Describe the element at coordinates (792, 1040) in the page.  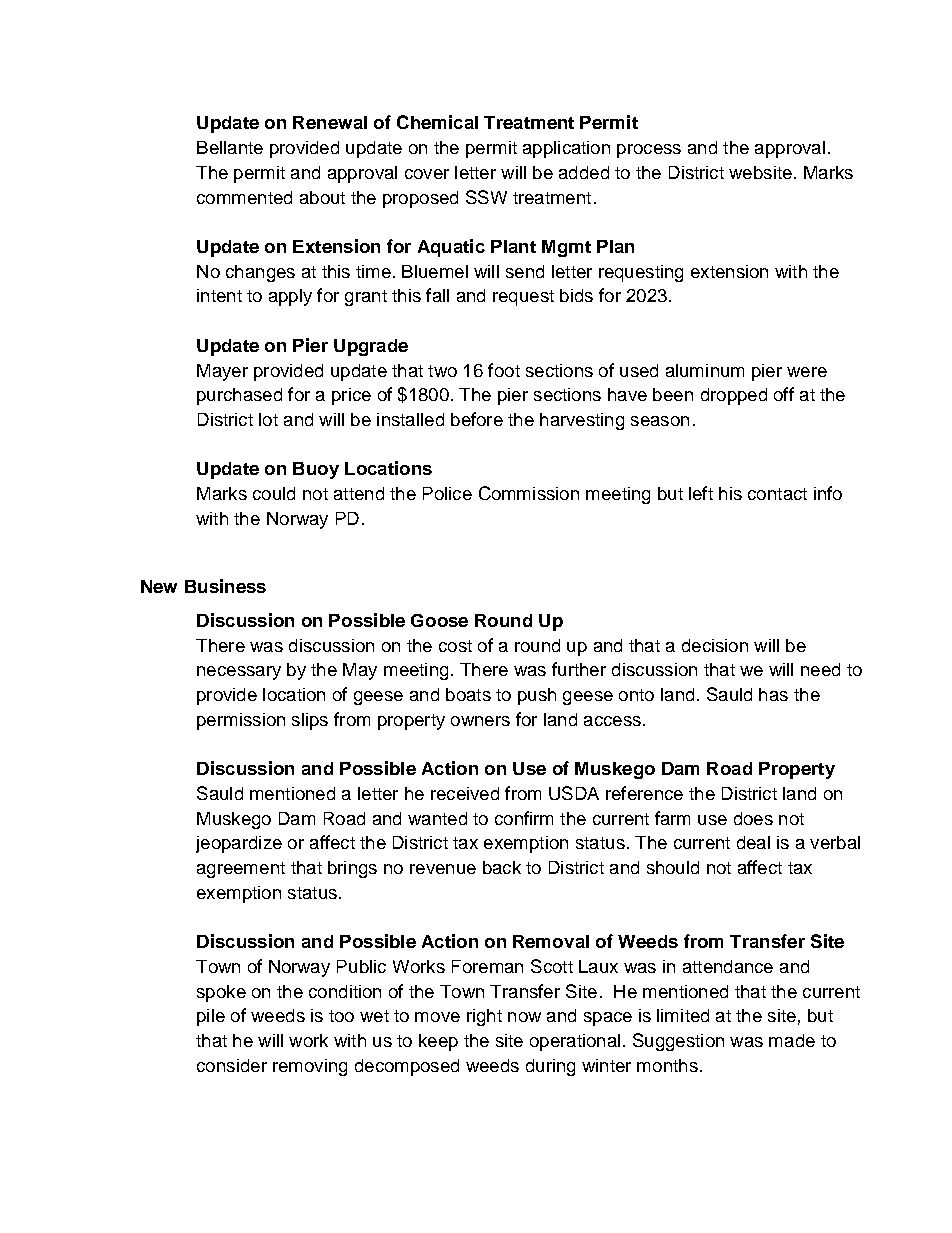
I see `made` at that location.
